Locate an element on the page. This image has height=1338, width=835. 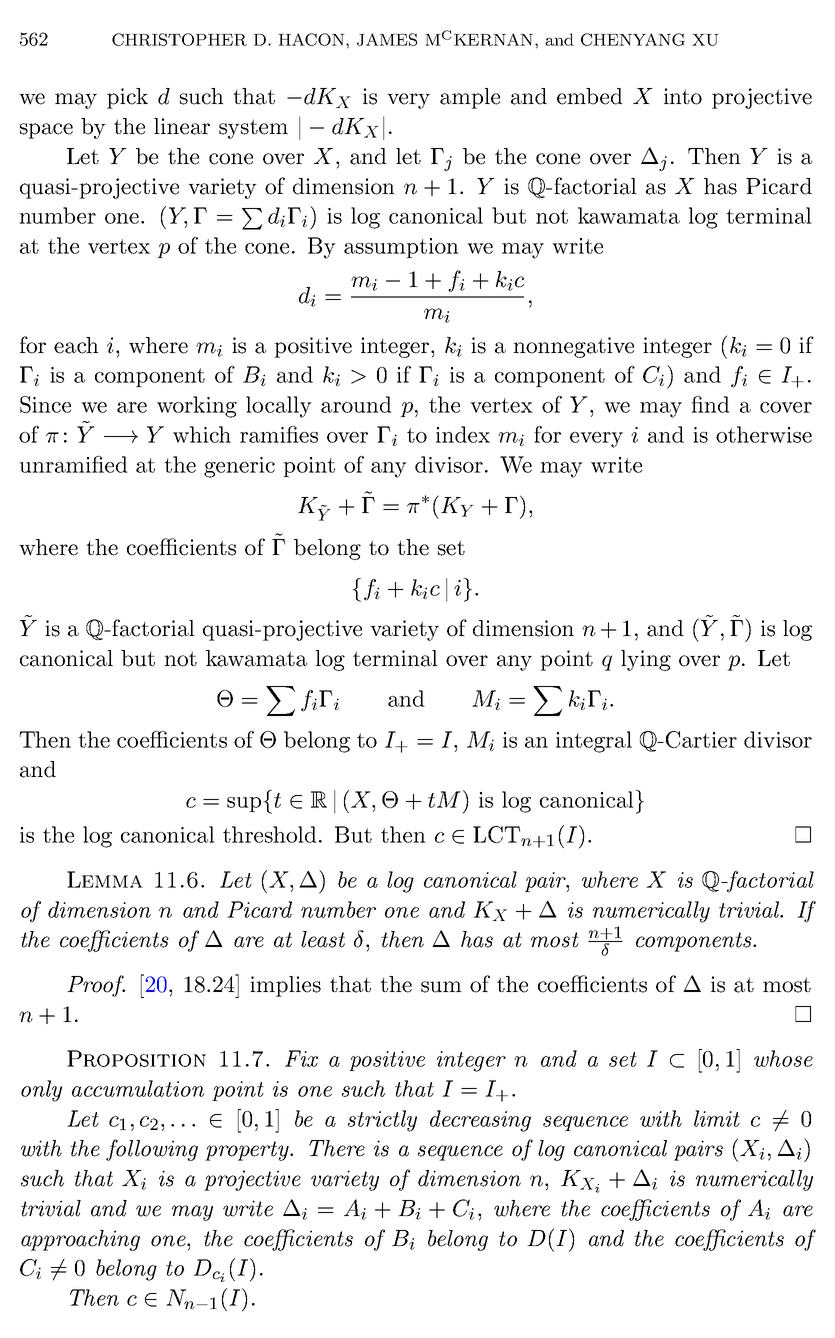
integral is located at coordinates (594, 742).
